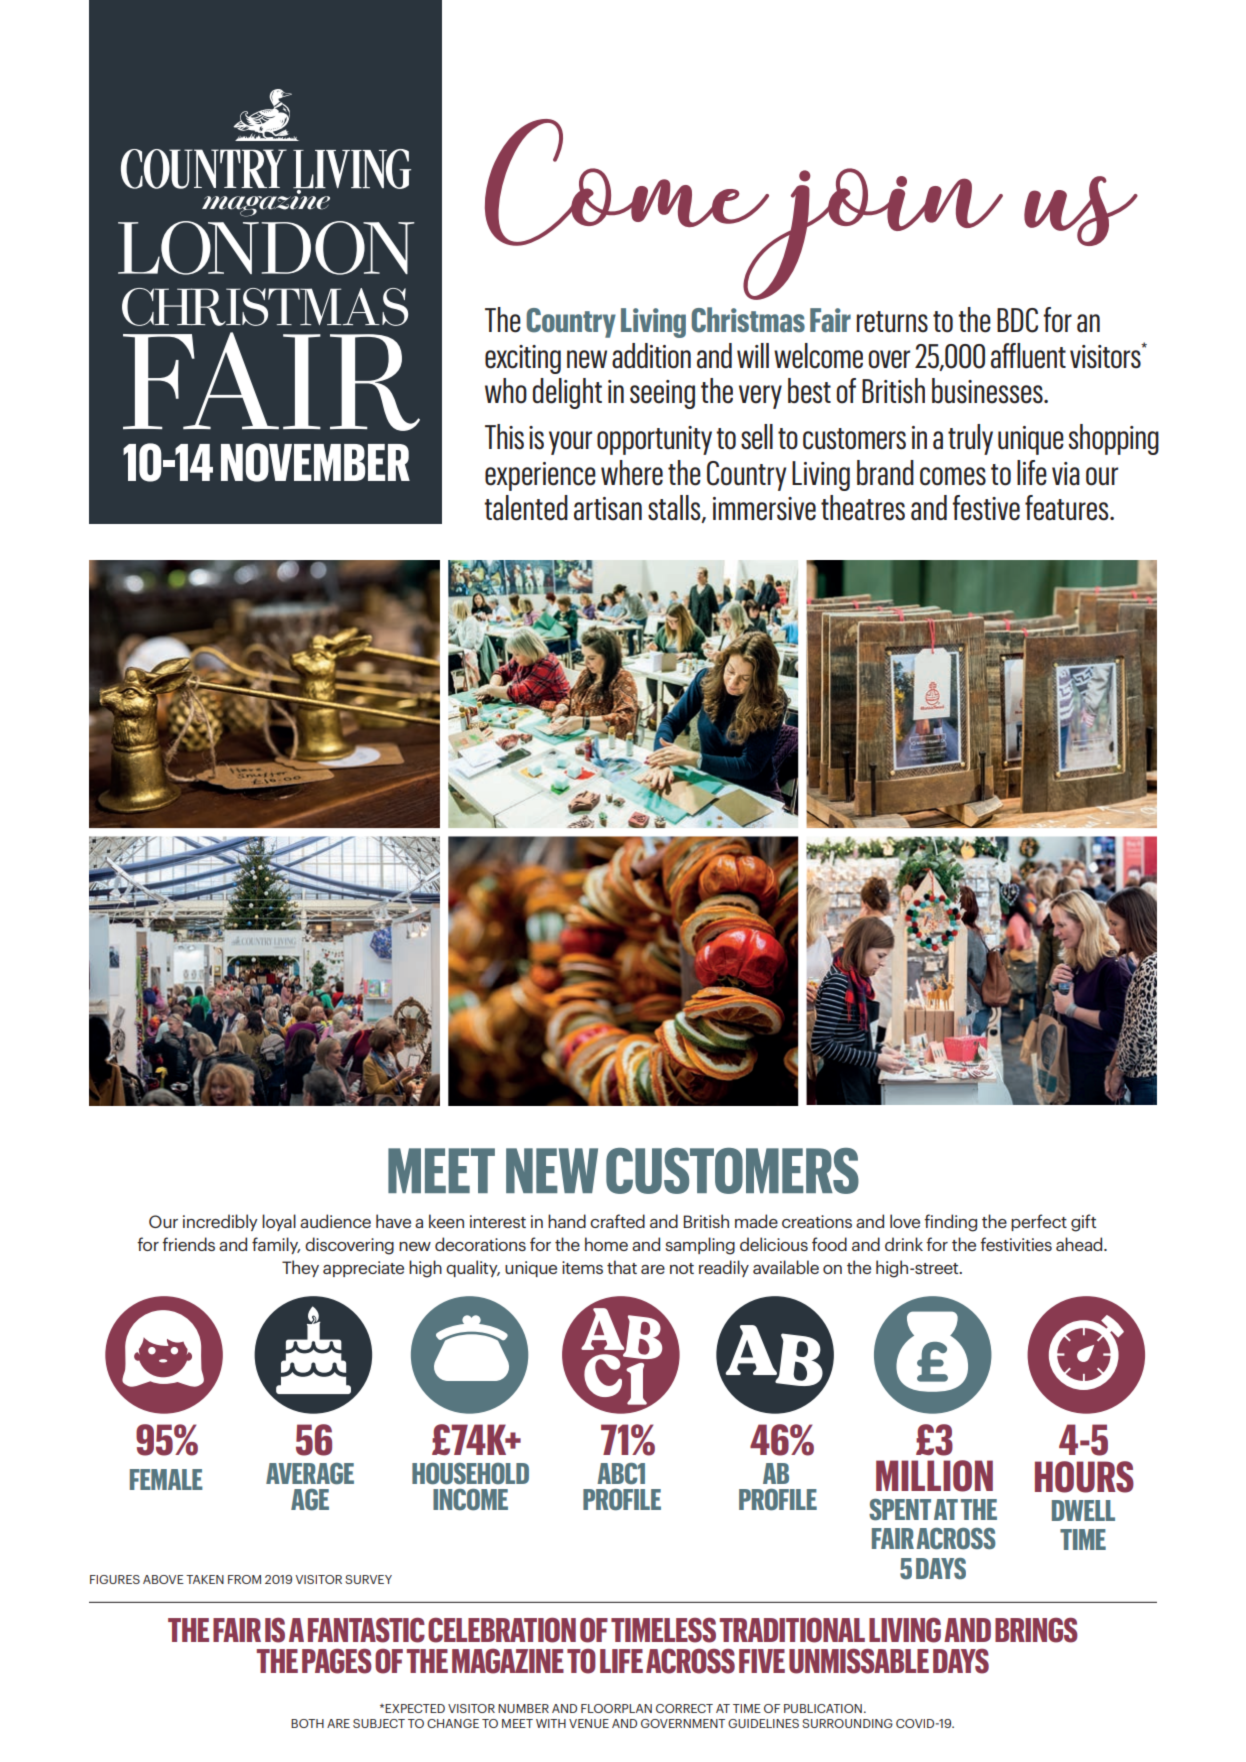  I want to click on BDC, so click(1017, 320).
